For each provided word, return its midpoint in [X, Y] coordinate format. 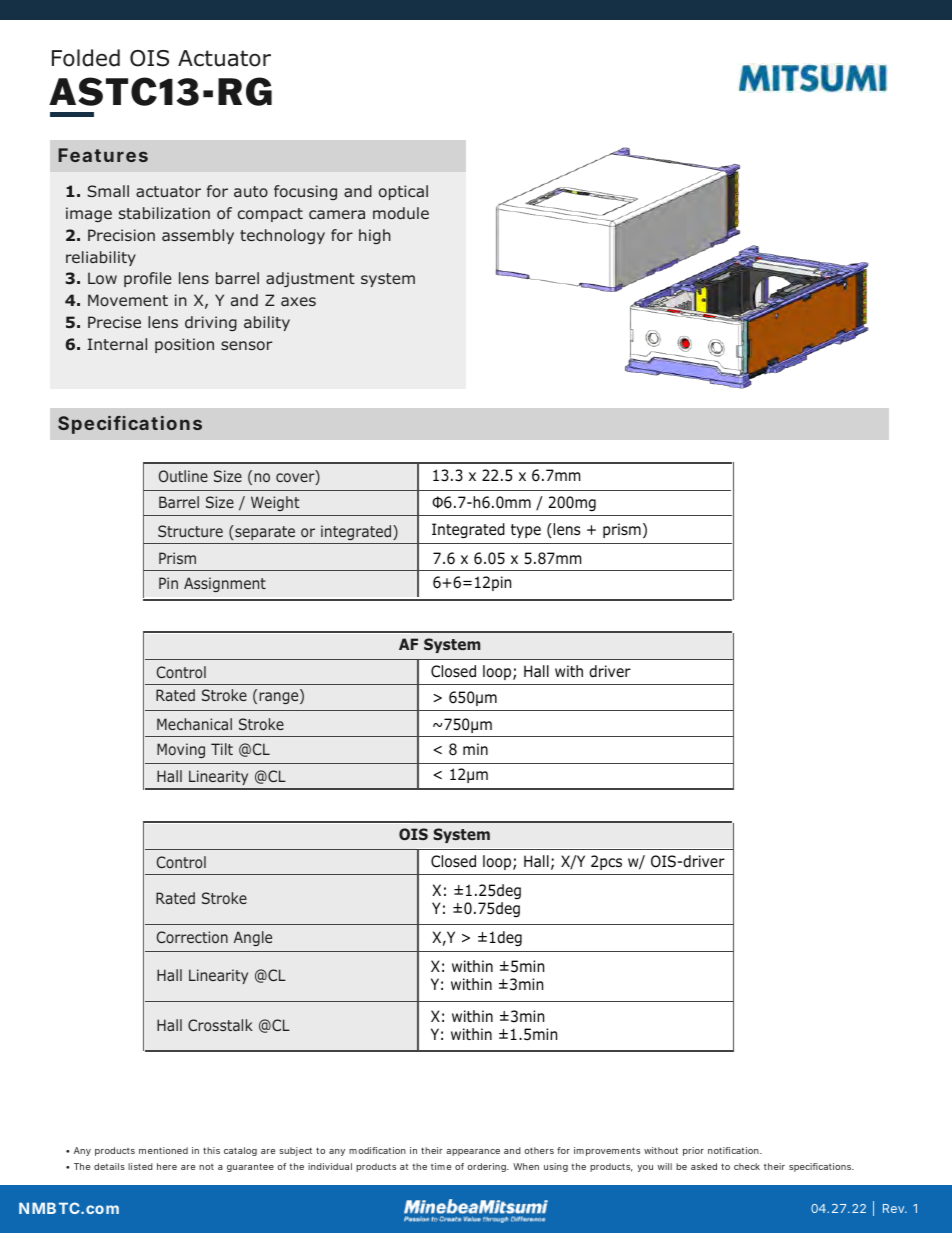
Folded [86, 58]
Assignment [225, 584]
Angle [253, 938]
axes [298, 301]
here [167, 1166]
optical [403, 192]
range [280, 697]
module [401, 213]
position [184, 345]
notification [734, 1150]
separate [264, 532]
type [526, 531]
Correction [192, 937]
